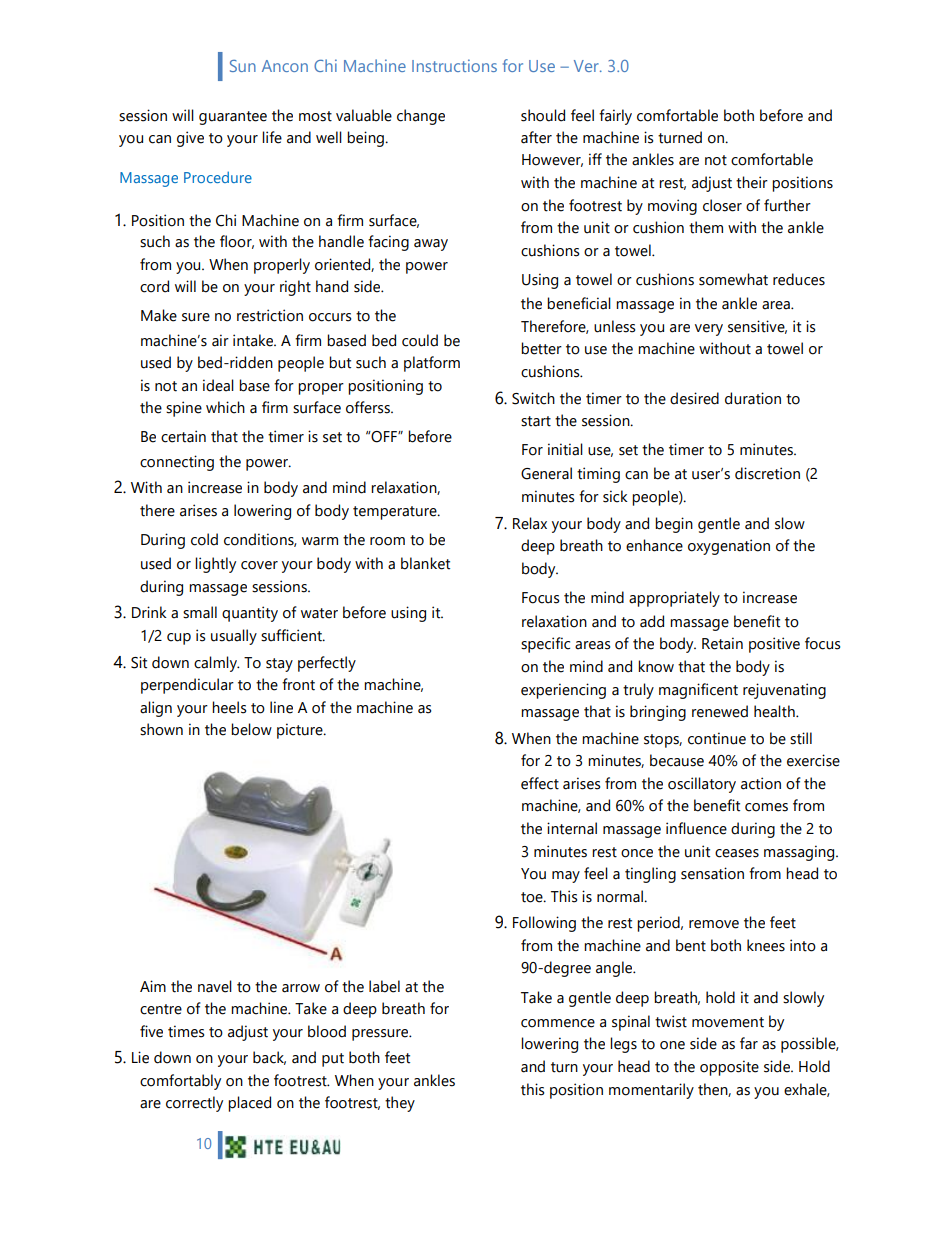 The image size is (952, 1233). I want to click on their, so click(752, 182).
